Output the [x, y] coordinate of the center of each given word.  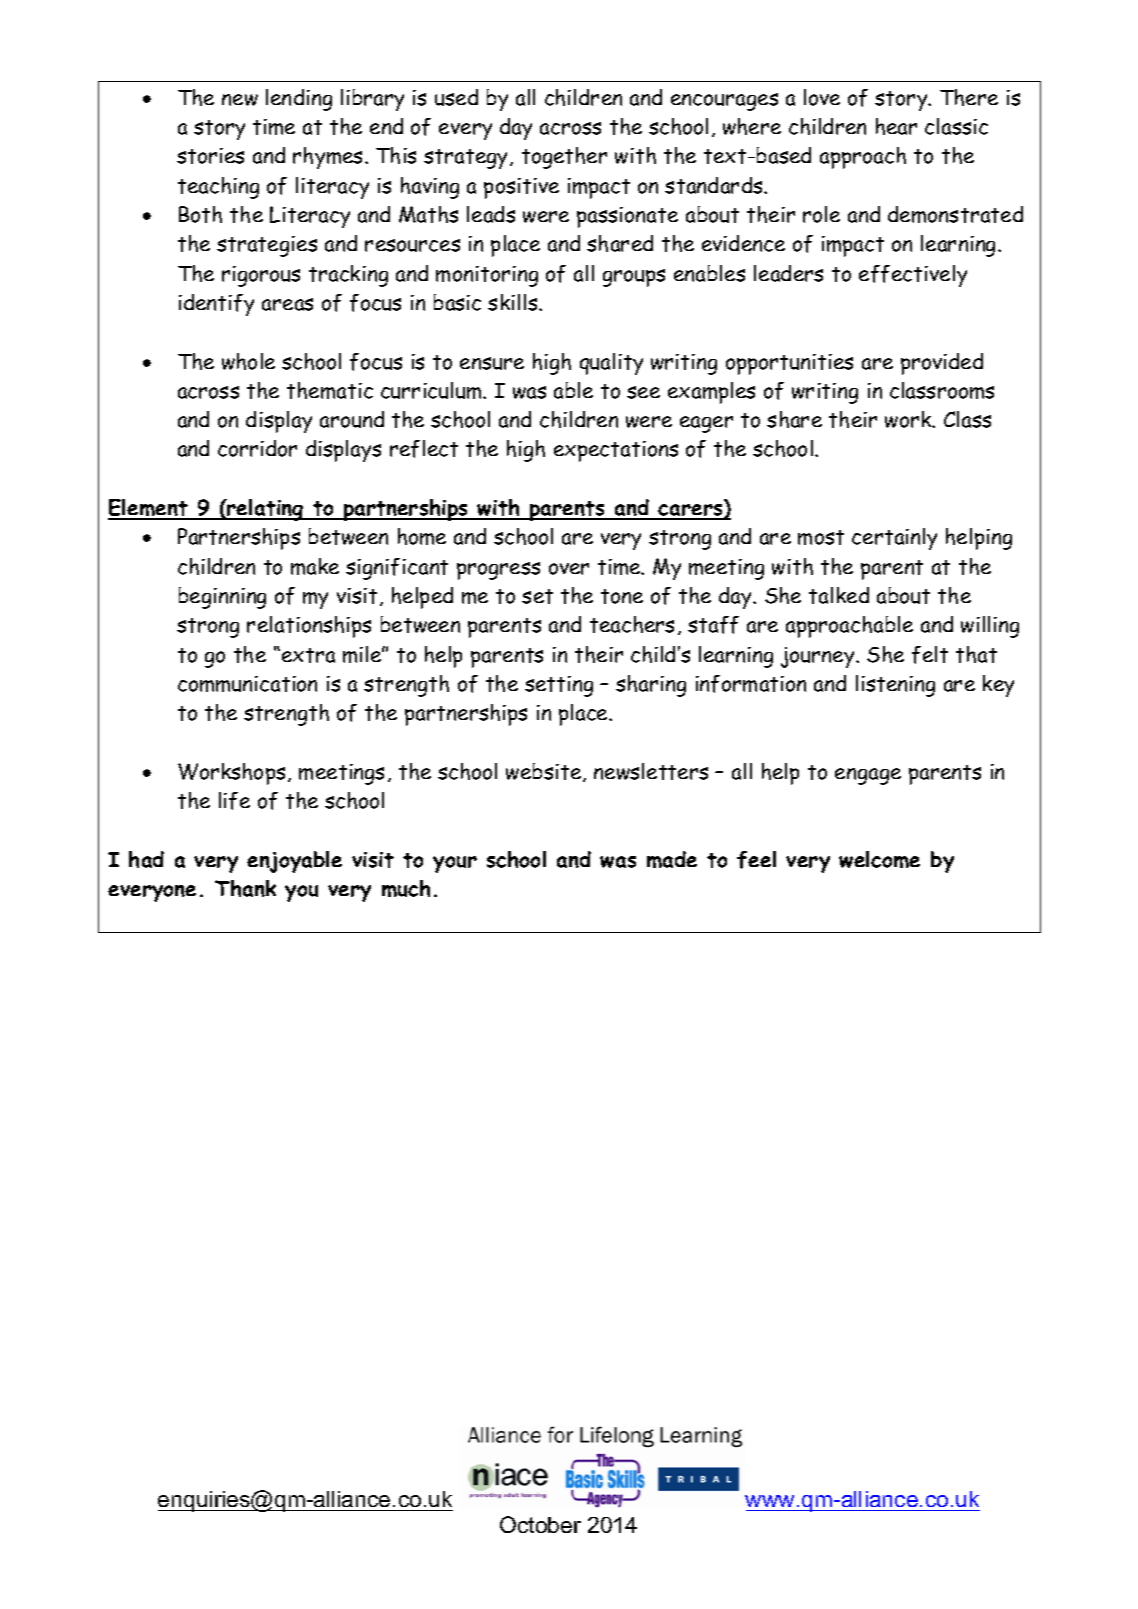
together [564, 158]
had [146, 859]
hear [896, 126]
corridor [257, 448]
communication [247, 684]
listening [895, 686]
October [540, 1524]
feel [756, 860]
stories [210, 156]
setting [559, 686]
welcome [879, 859]
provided [942, 364]
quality [611, 364]
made [672, 859]
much [406, 888]
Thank [245, 888]
